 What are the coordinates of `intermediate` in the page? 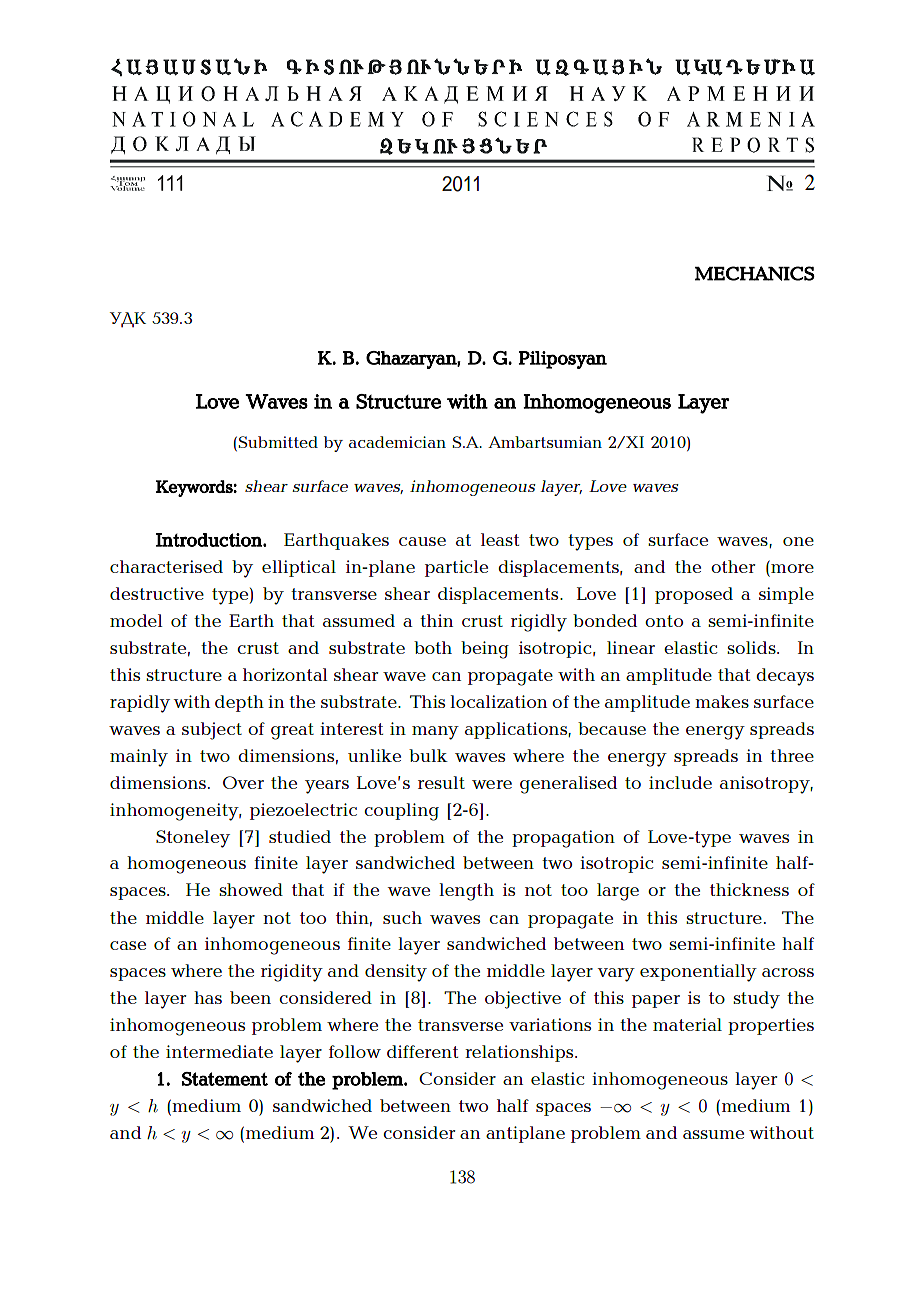 It's located at (219, 1051).
